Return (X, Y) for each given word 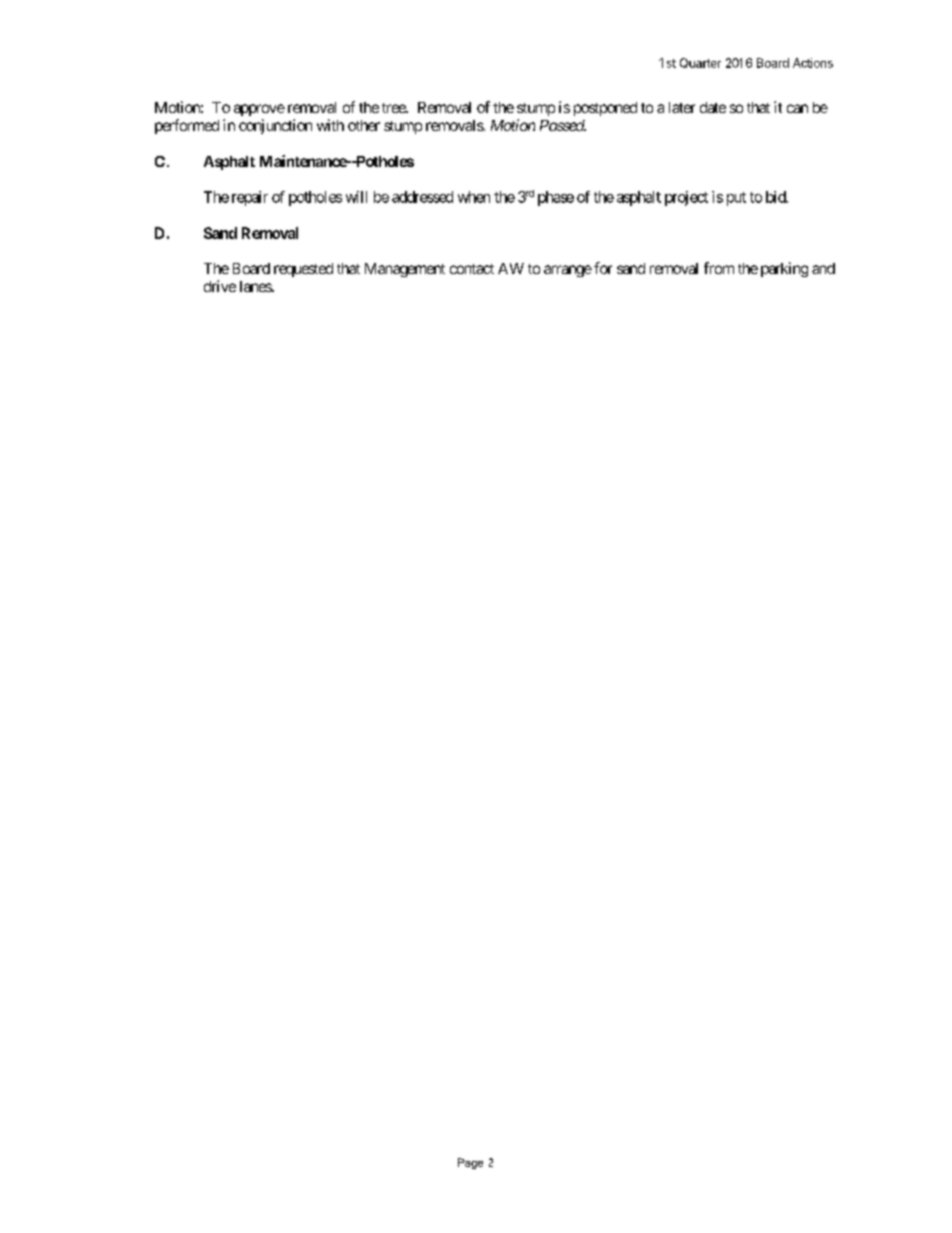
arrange (568, 271)
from (719, 268)
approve (259, 110)
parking (784, 269)
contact (472, 269)
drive (220, 286)
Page (470, 1163)
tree (394, 108)
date (713, 107)
